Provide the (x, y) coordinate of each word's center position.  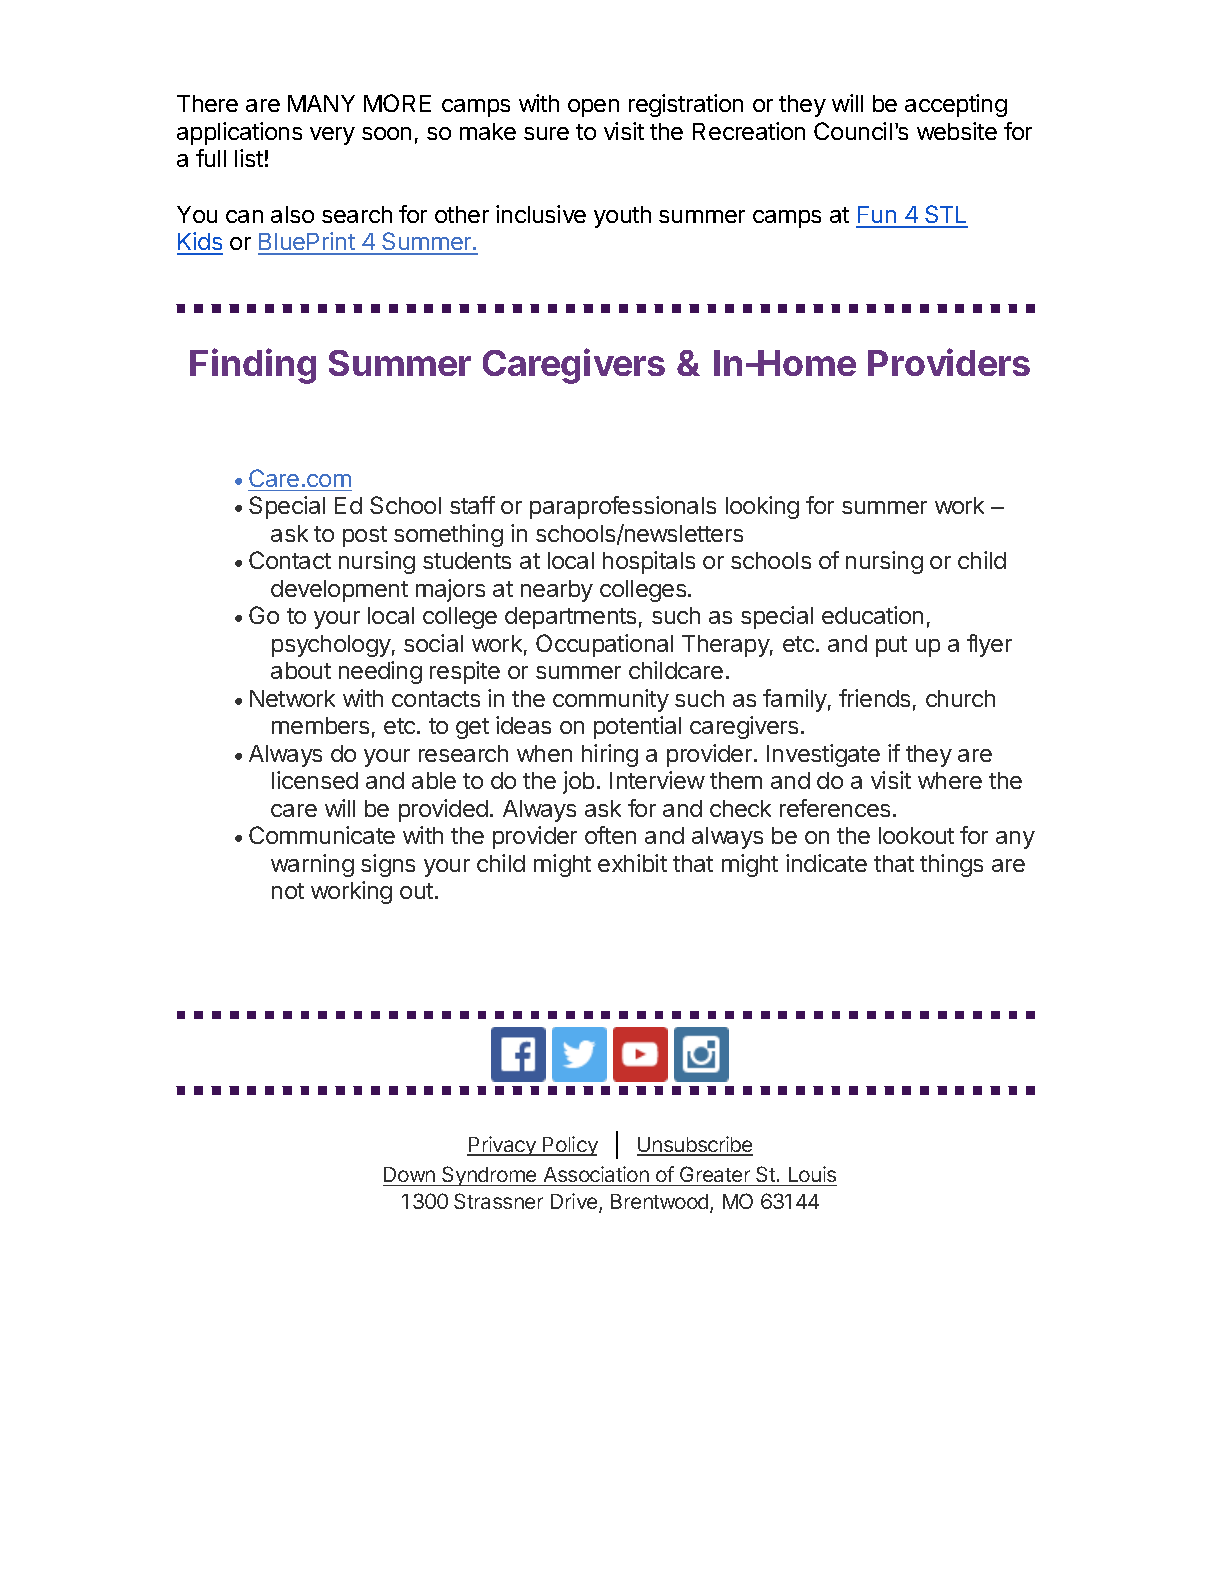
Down (409, 1174)
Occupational (604, 645)
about (301, 670)
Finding (253, 366)
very (332, 136)
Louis (812, 1174)
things (951, 865)
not (288, 891)
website (957, 131)
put (891, 646)
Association (596, 1174)
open (593, 108)
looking (762, 507)
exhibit (632, 863)
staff (472, 505)
